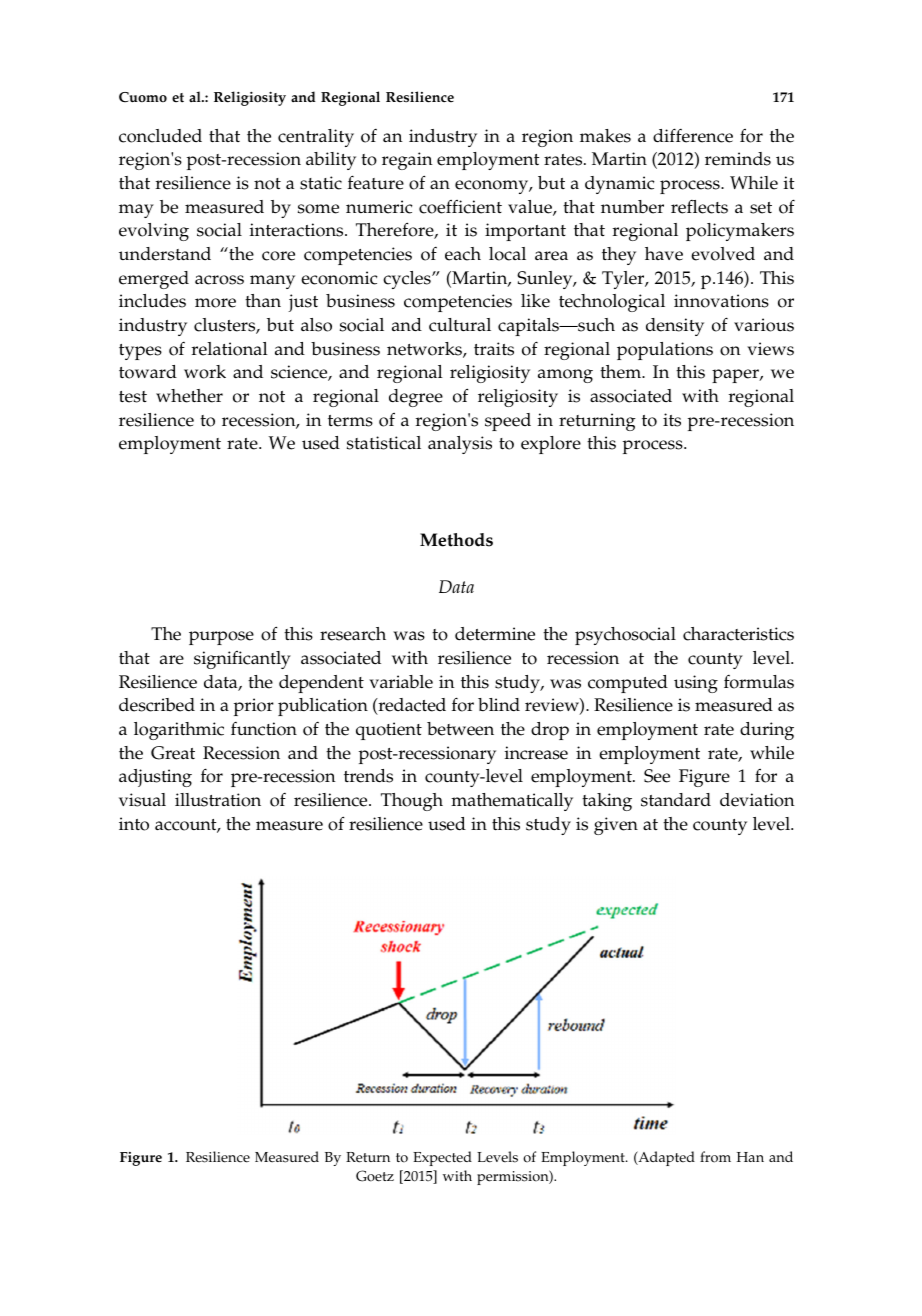 The height and width of the screenshot is (1316, 922). I want to click on Methods, so click(456, 540).
